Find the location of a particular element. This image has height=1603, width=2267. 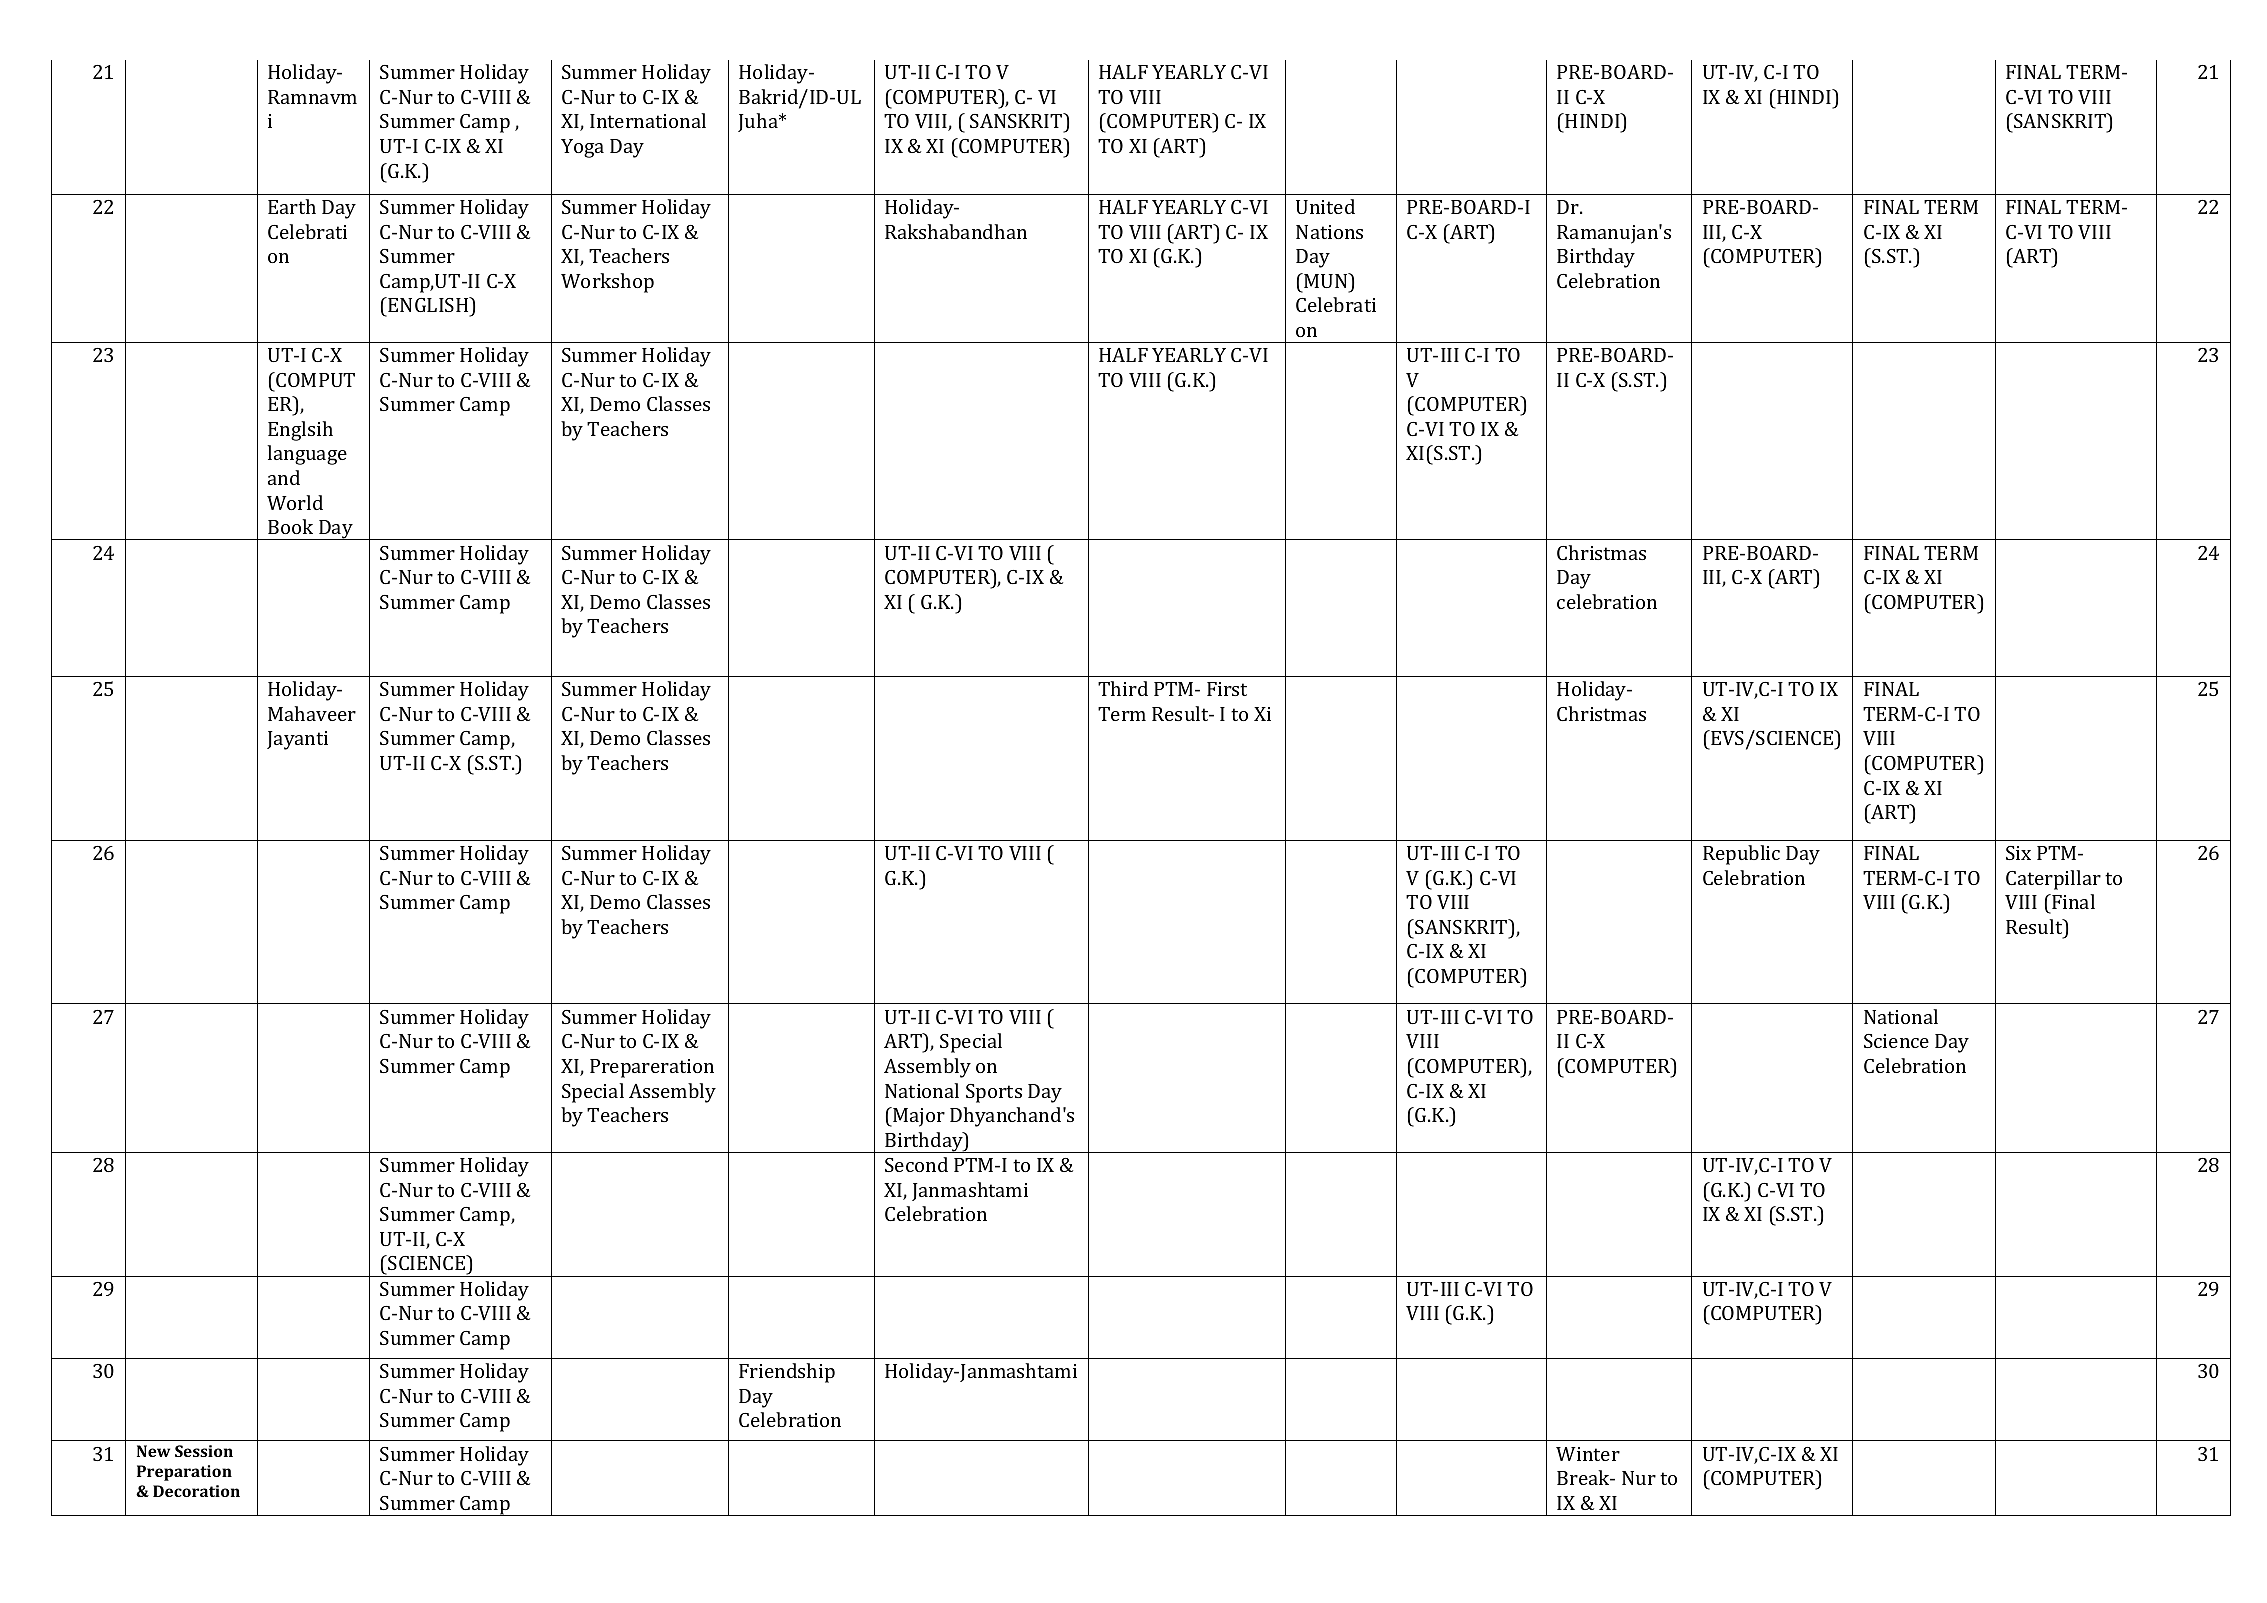

Earth is located at coordinates (292, 206).
